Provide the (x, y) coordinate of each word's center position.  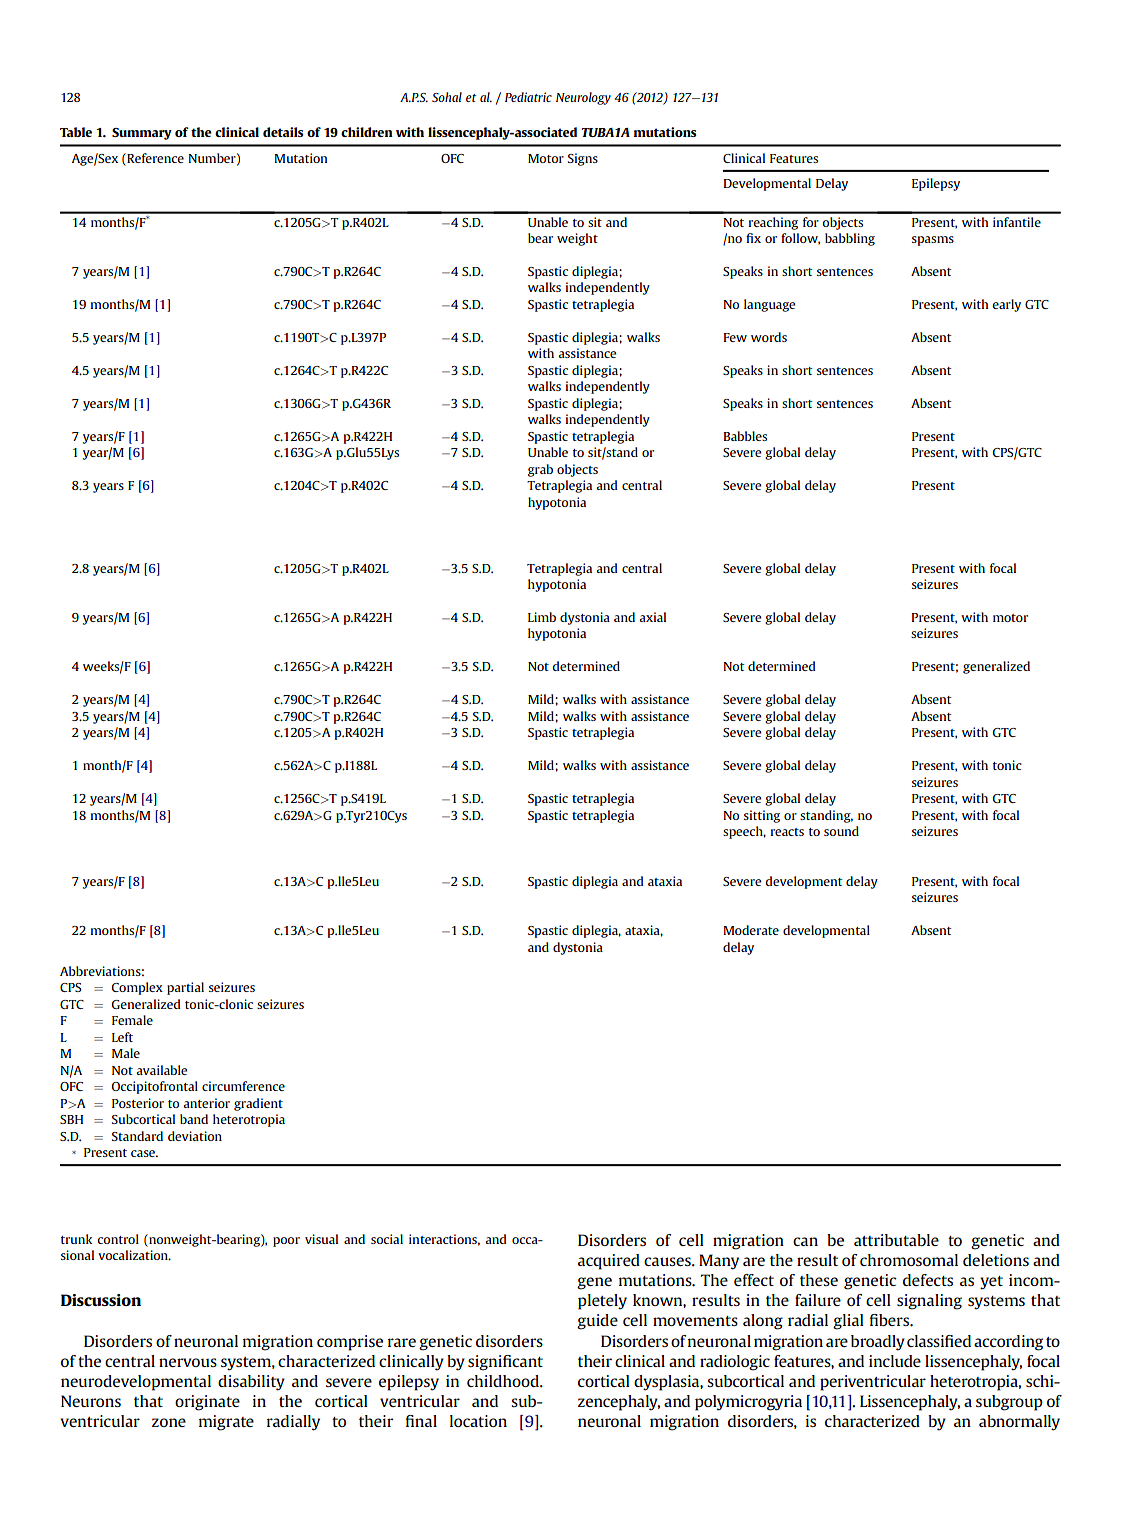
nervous (188, 1362)
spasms (933, 241)
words (769, 337)
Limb (542, 617)
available (162, 1070)
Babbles (745, 436)
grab (540, 470)
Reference (154, 158)
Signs (583, 159)
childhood (504, 1381)
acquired (609, 1262)
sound (841, 831)
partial (185, 988)
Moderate (751, 930)
